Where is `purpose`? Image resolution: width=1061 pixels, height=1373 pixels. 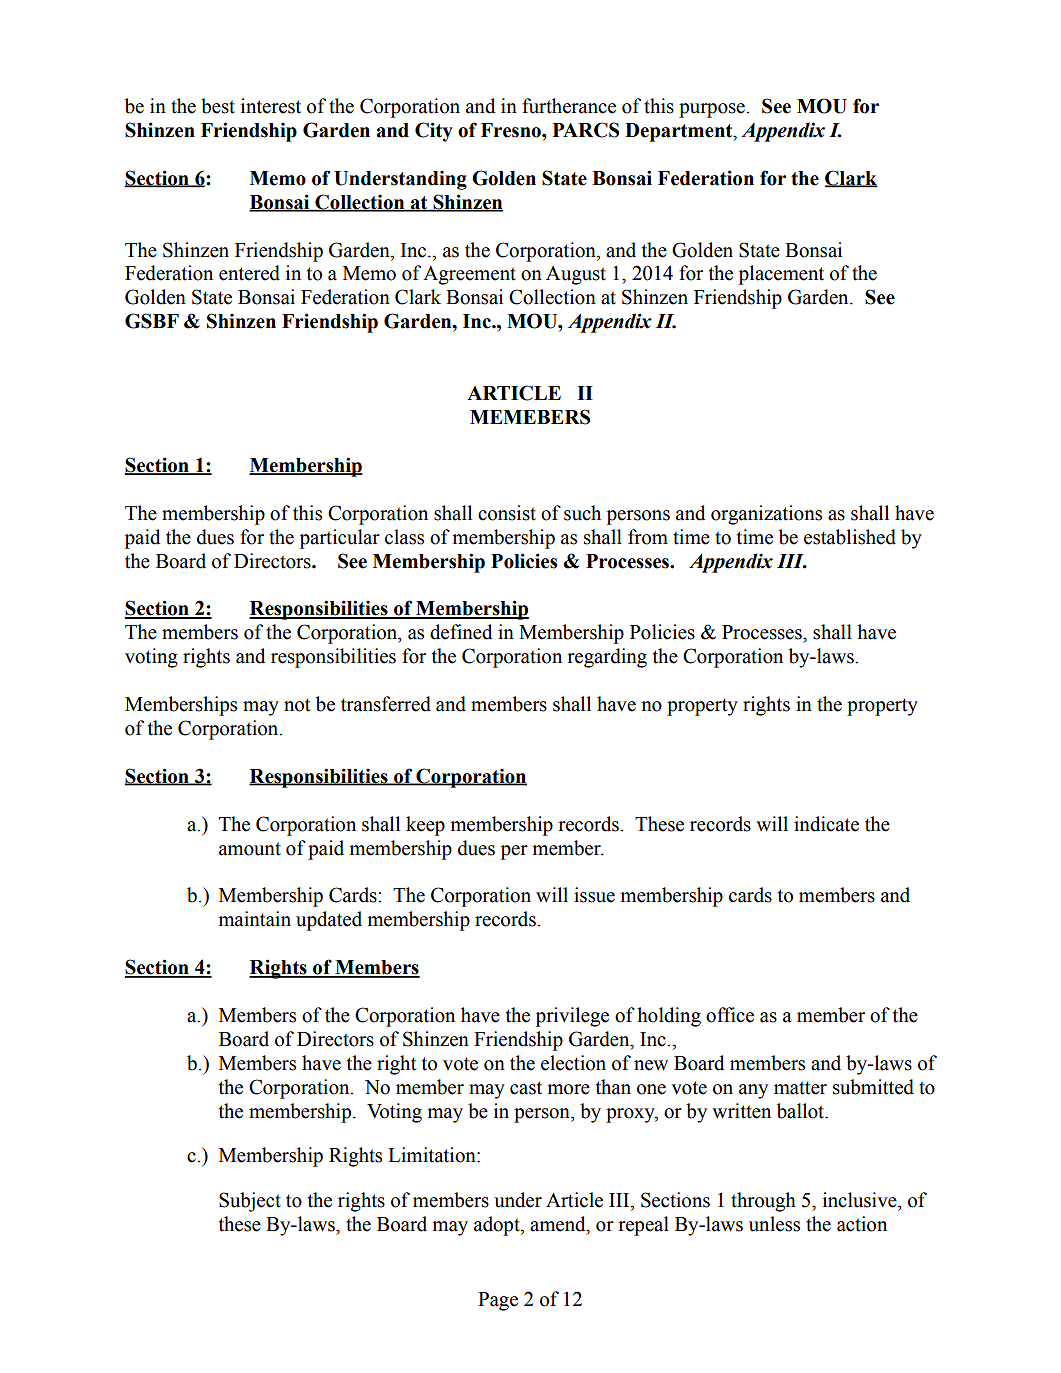 purpose is located at coordinates (713, 110).
